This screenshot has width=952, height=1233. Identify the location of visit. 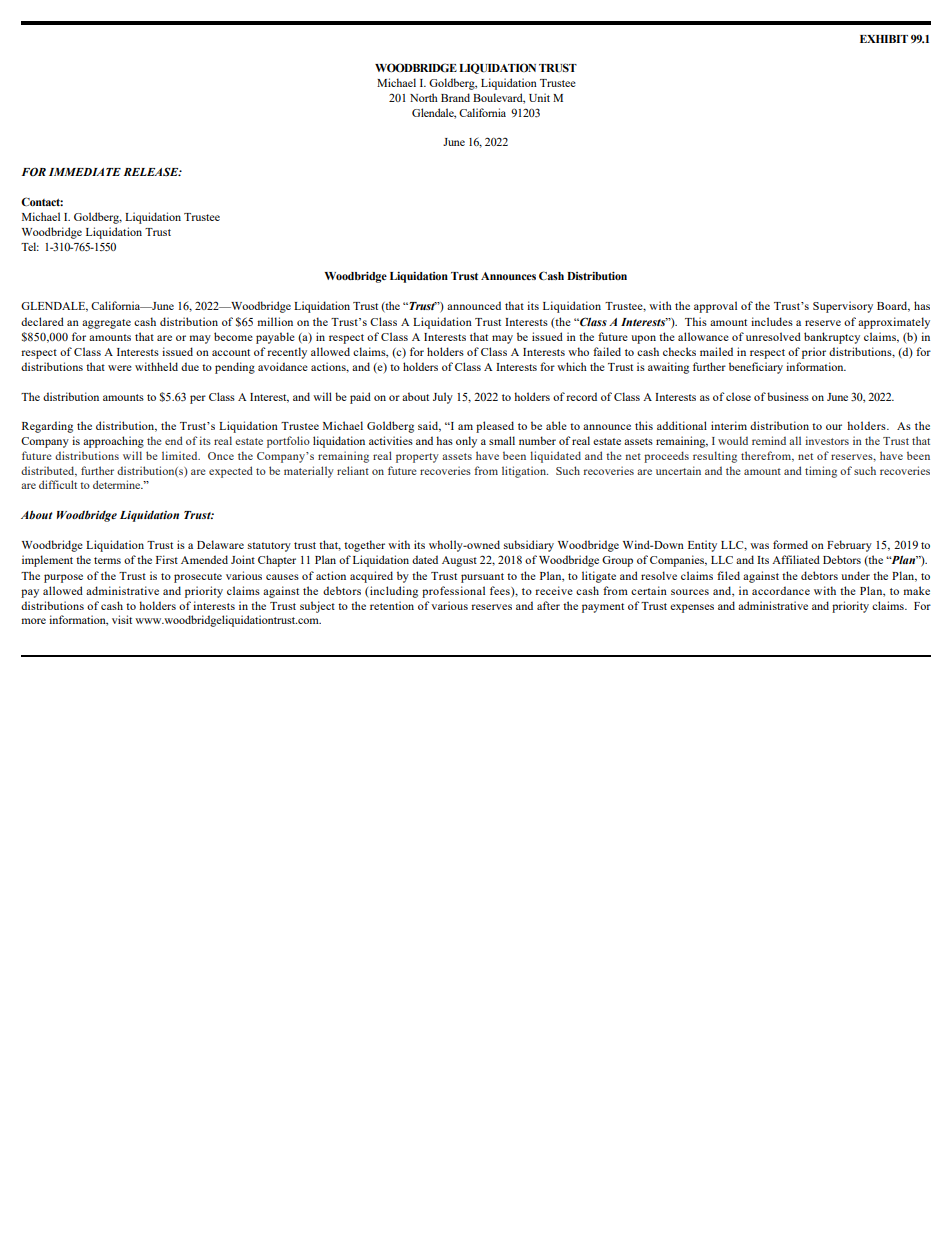
(122, 619).
